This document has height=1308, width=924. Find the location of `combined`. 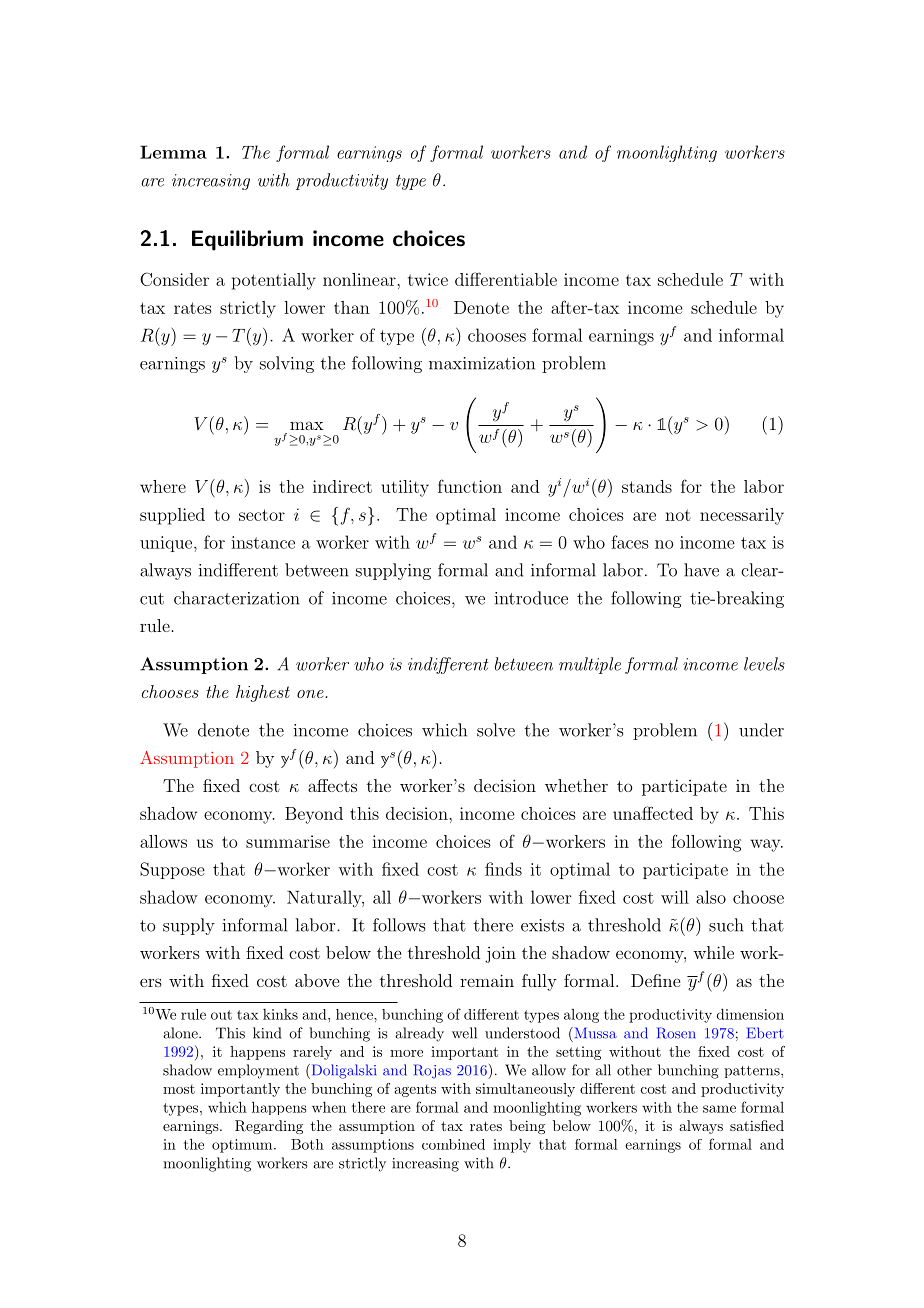

combined is located at coordinates (453, 1144).
